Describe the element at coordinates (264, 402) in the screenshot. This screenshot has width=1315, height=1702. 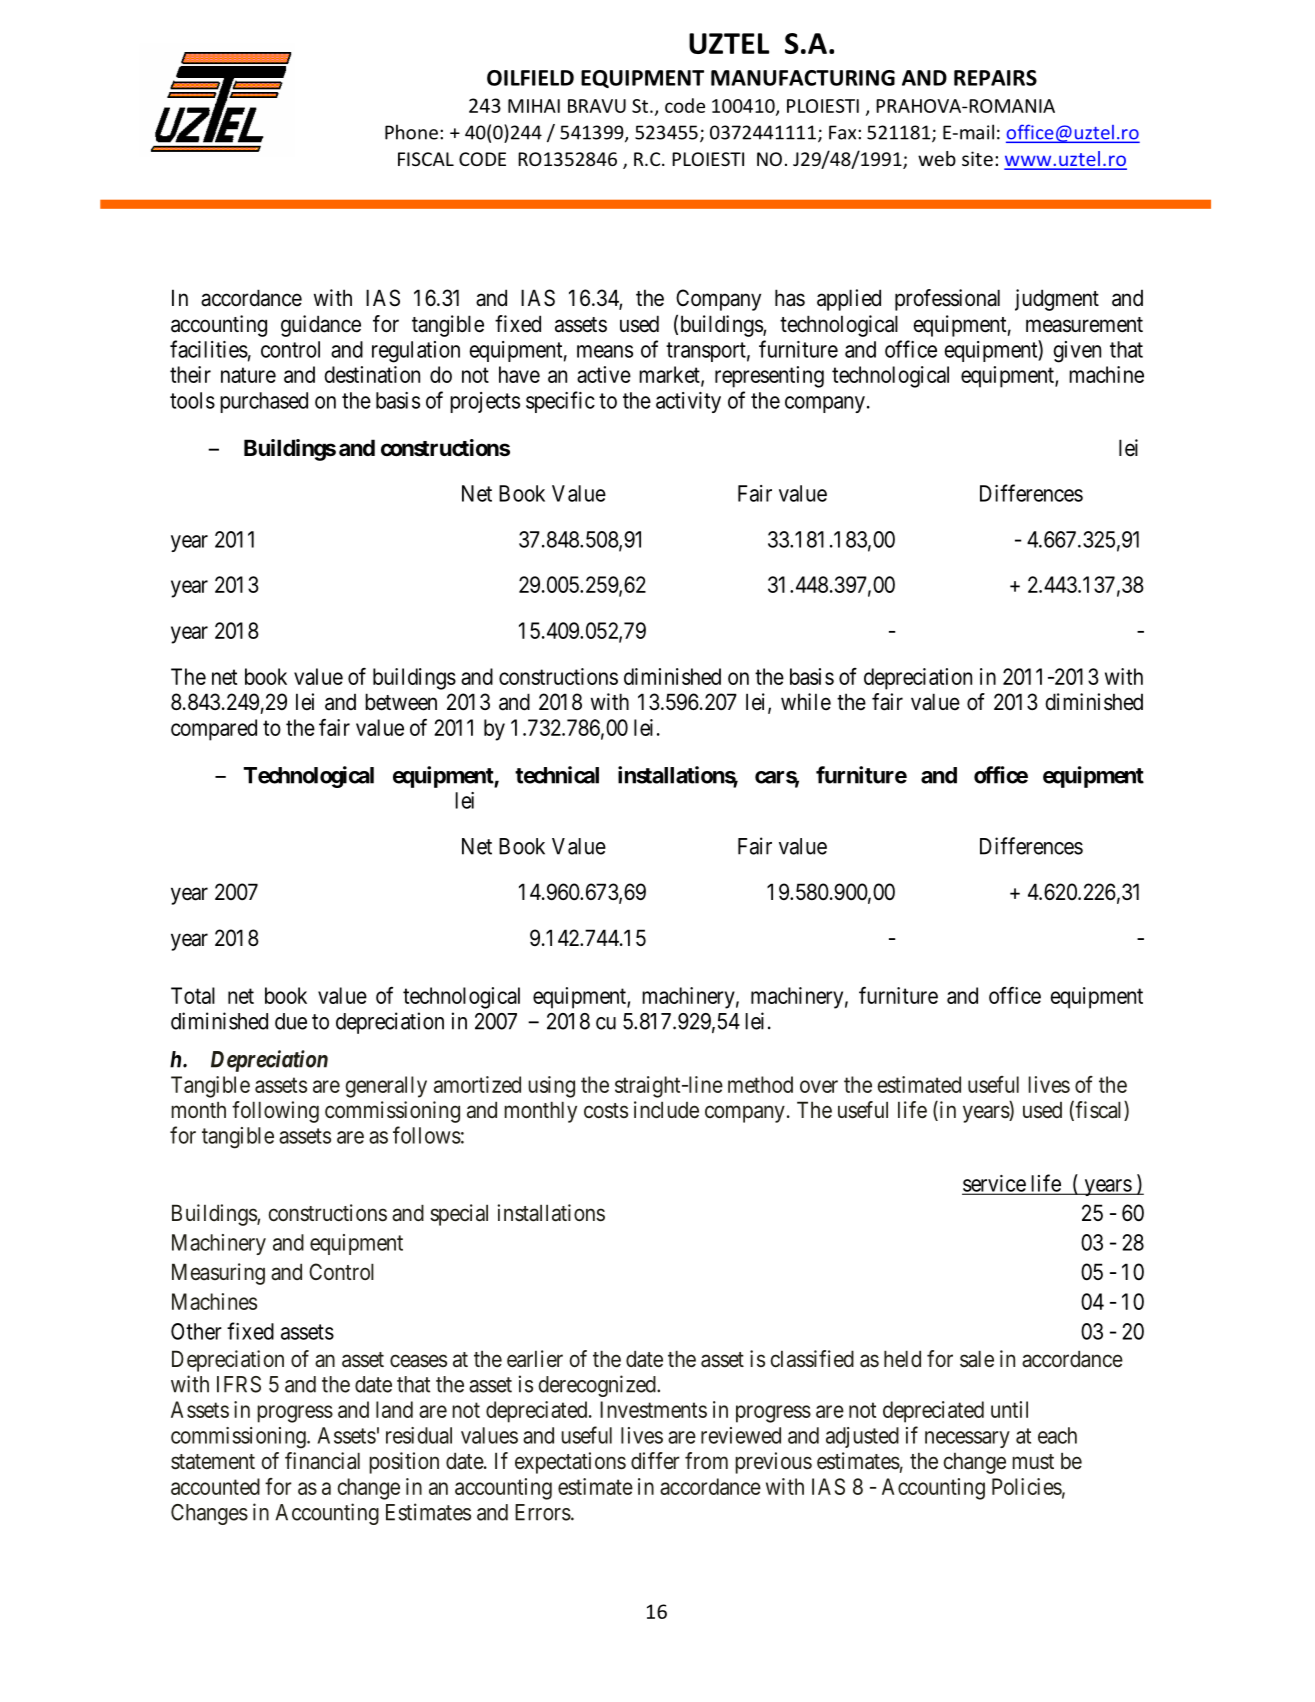
I see `purchased` at that location.
